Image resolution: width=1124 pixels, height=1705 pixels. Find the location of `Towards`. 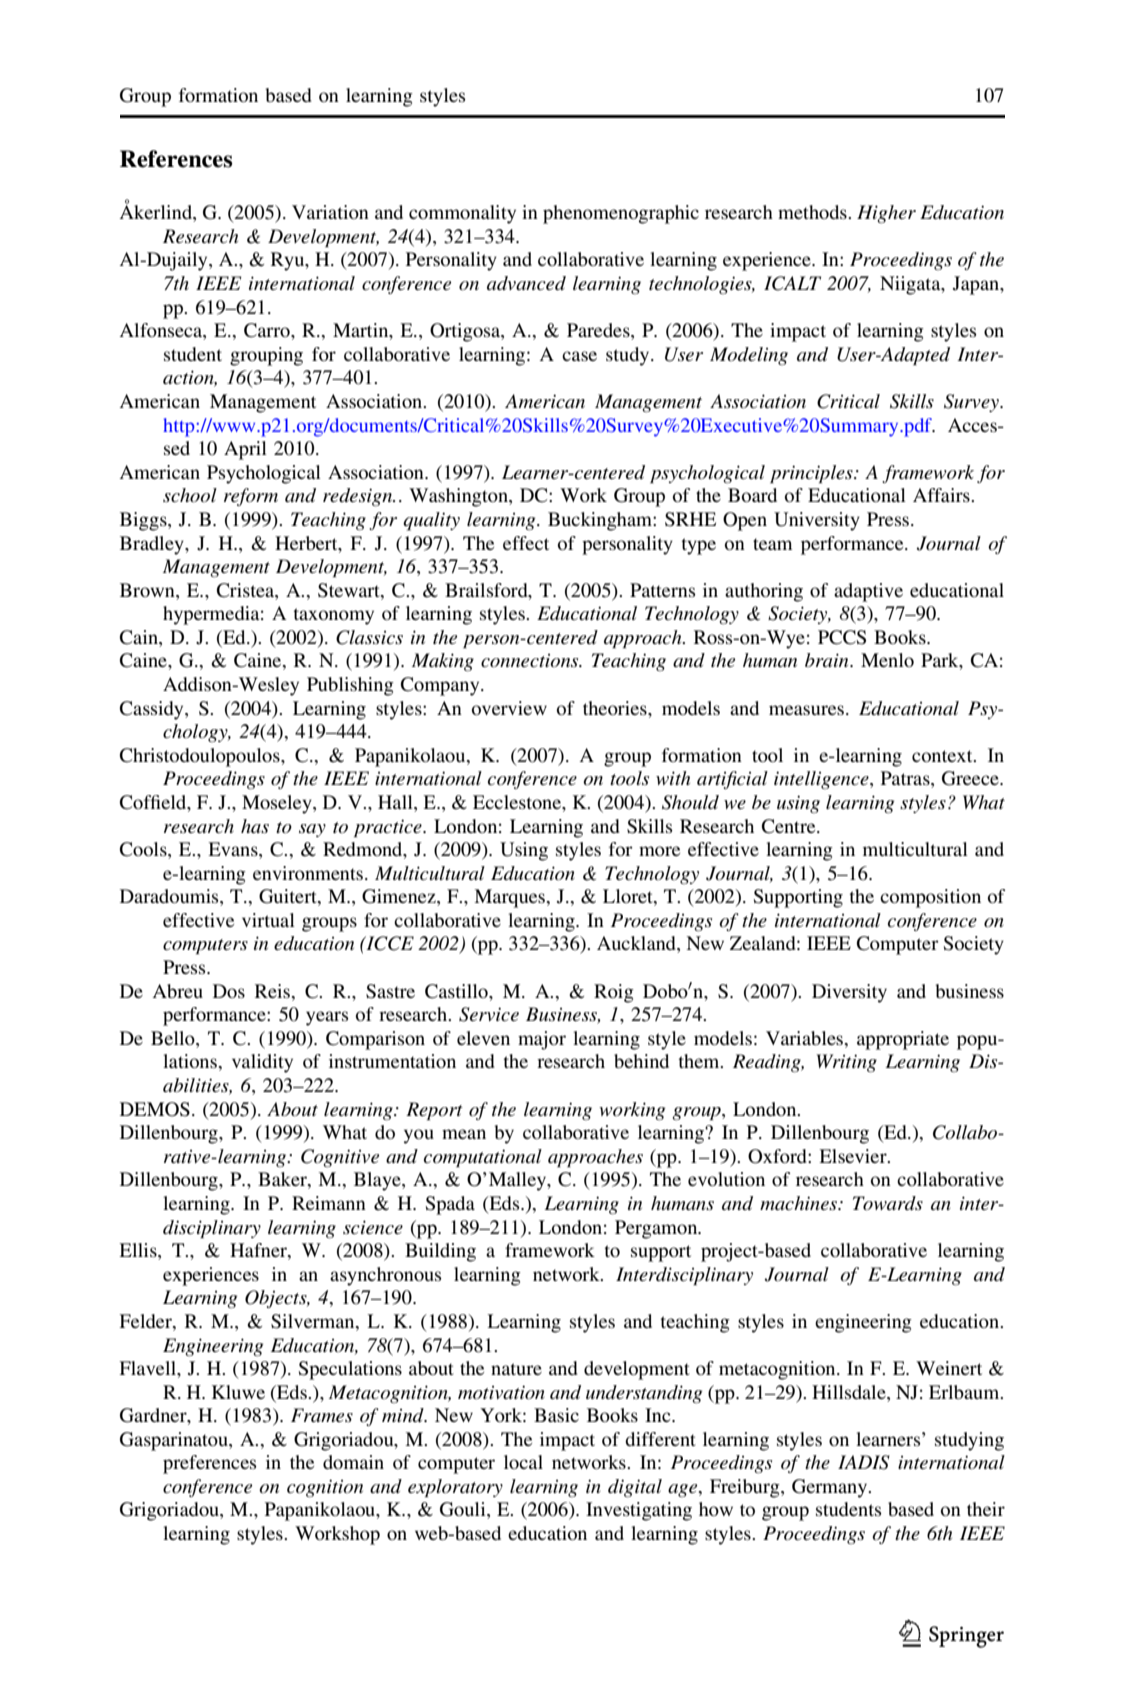

Towards is located at coordinates (888, 1203).
